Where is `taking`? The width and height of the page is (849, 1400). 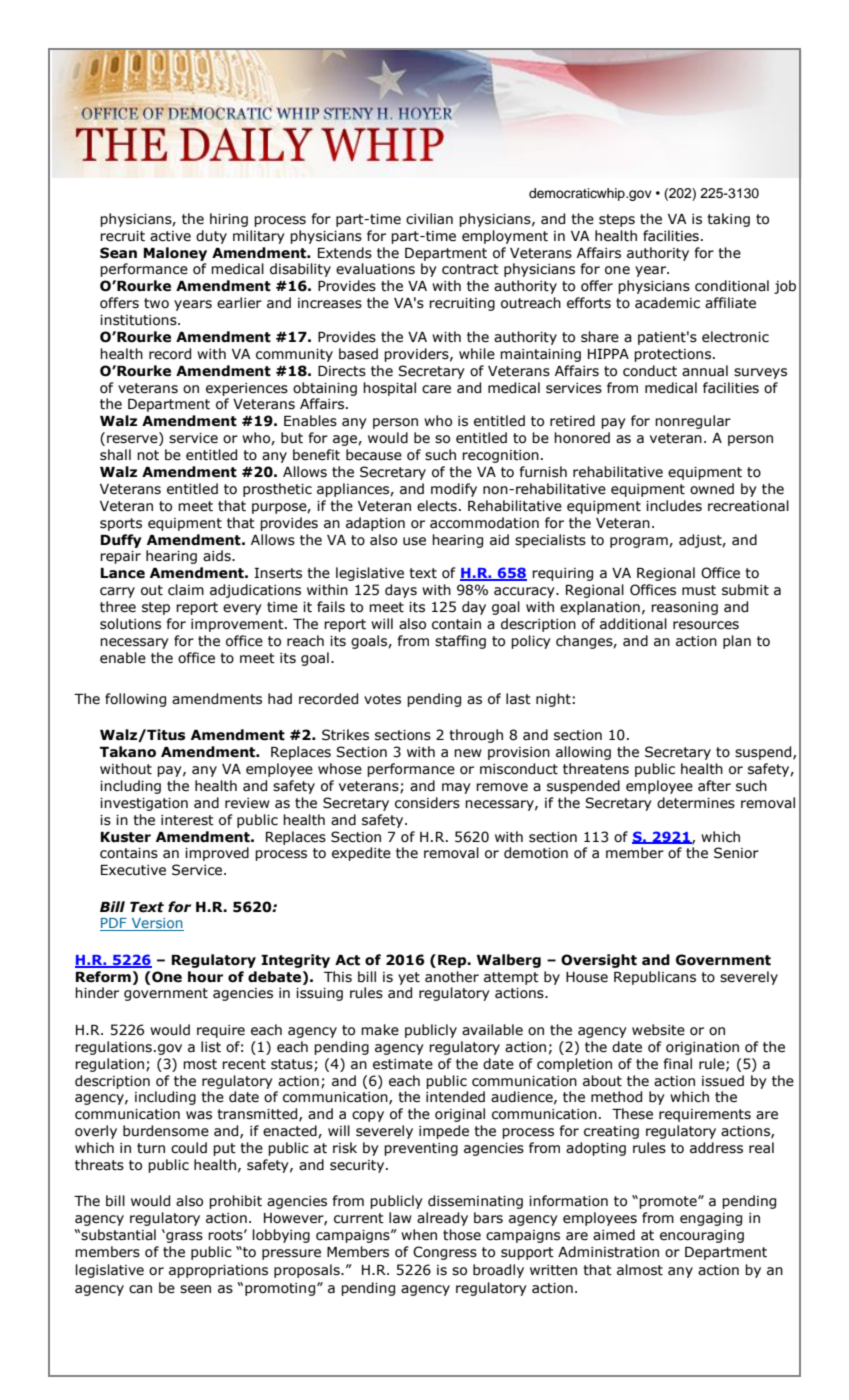
taking is located at coordinates (729, 220).
